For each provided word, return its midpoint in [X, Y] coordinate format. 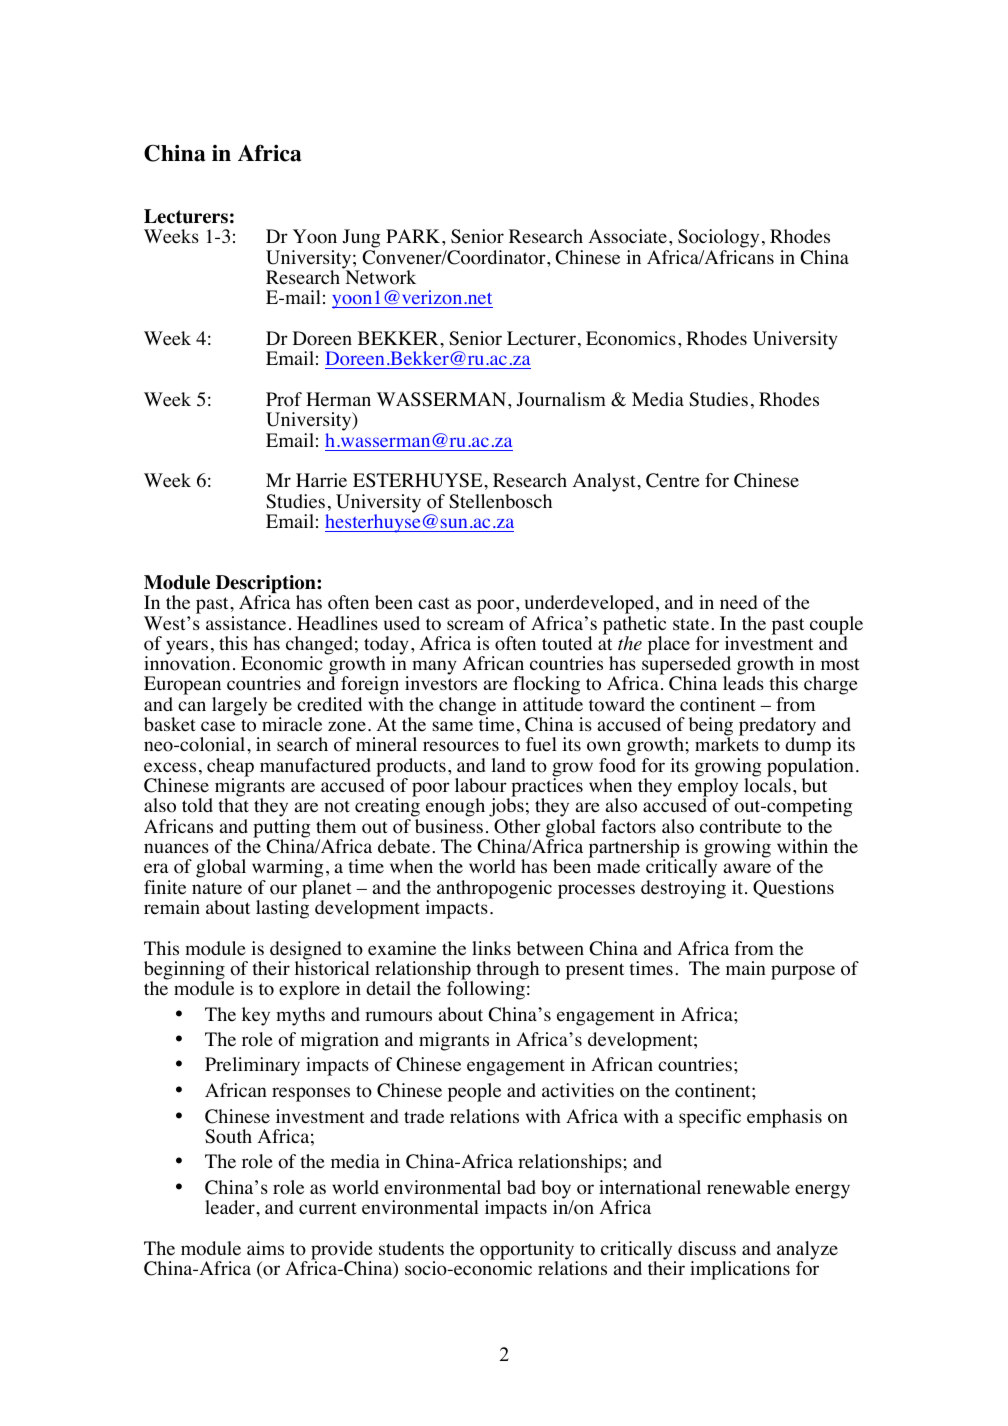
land [508, 765]
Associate [627, 236]
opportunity [528, 1251]
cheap [230, 768]
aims [265, 1248]
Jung [361, 240]
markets [727, 744]
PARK [414, 236]
